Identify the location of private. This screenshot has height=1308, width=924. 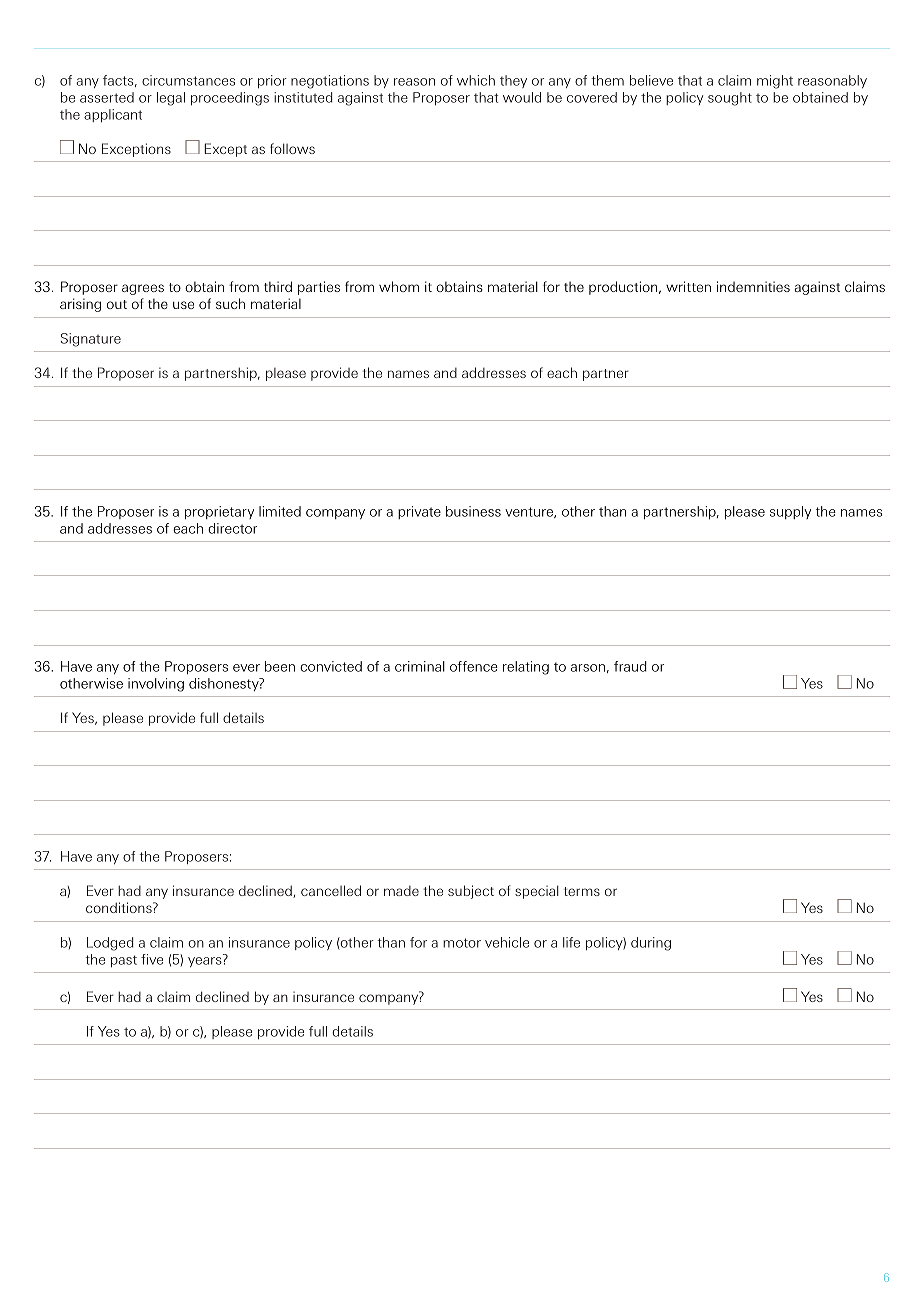
(419, 512).
